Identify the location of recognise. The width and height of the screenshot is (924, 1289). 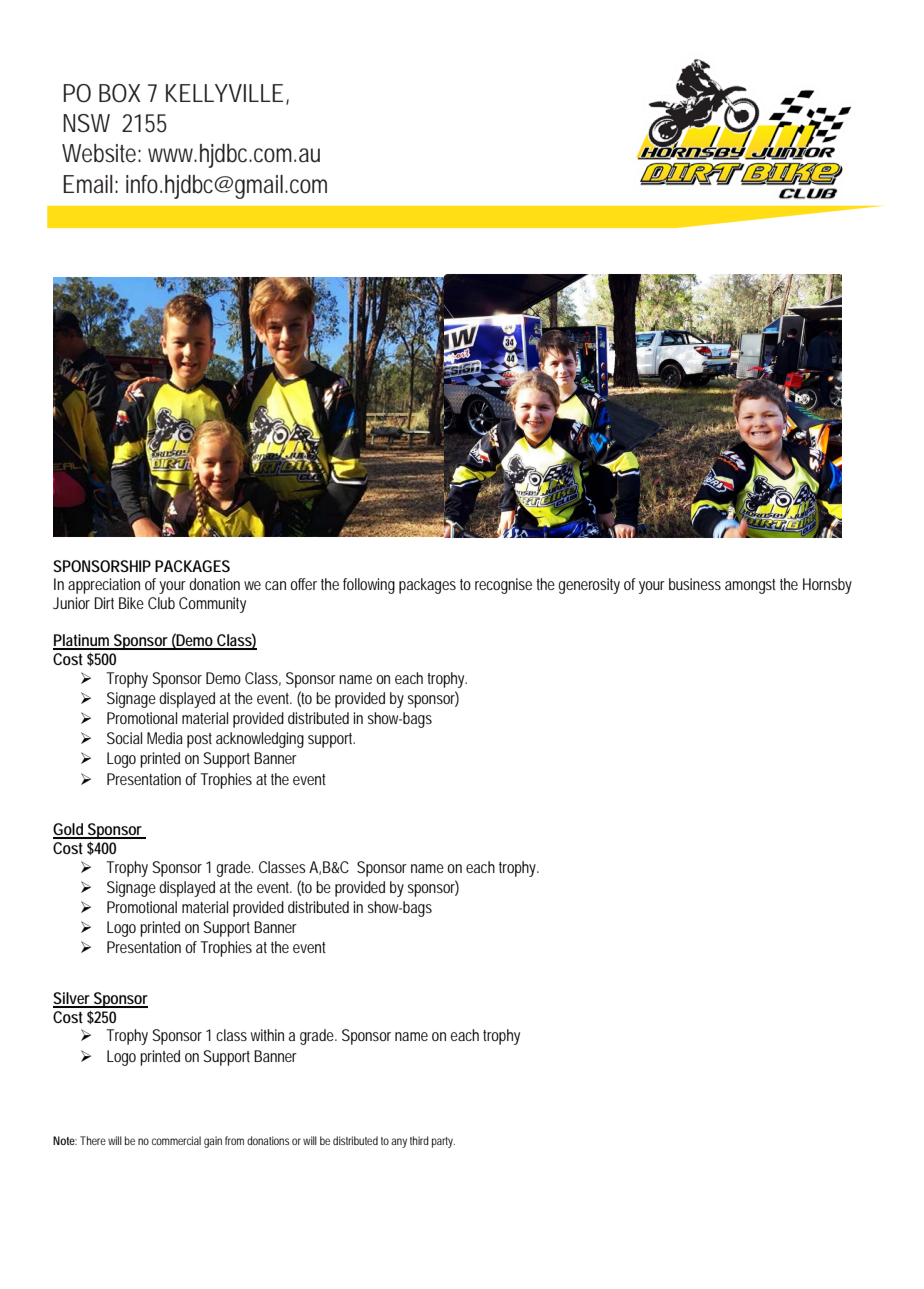
(506, 586).
